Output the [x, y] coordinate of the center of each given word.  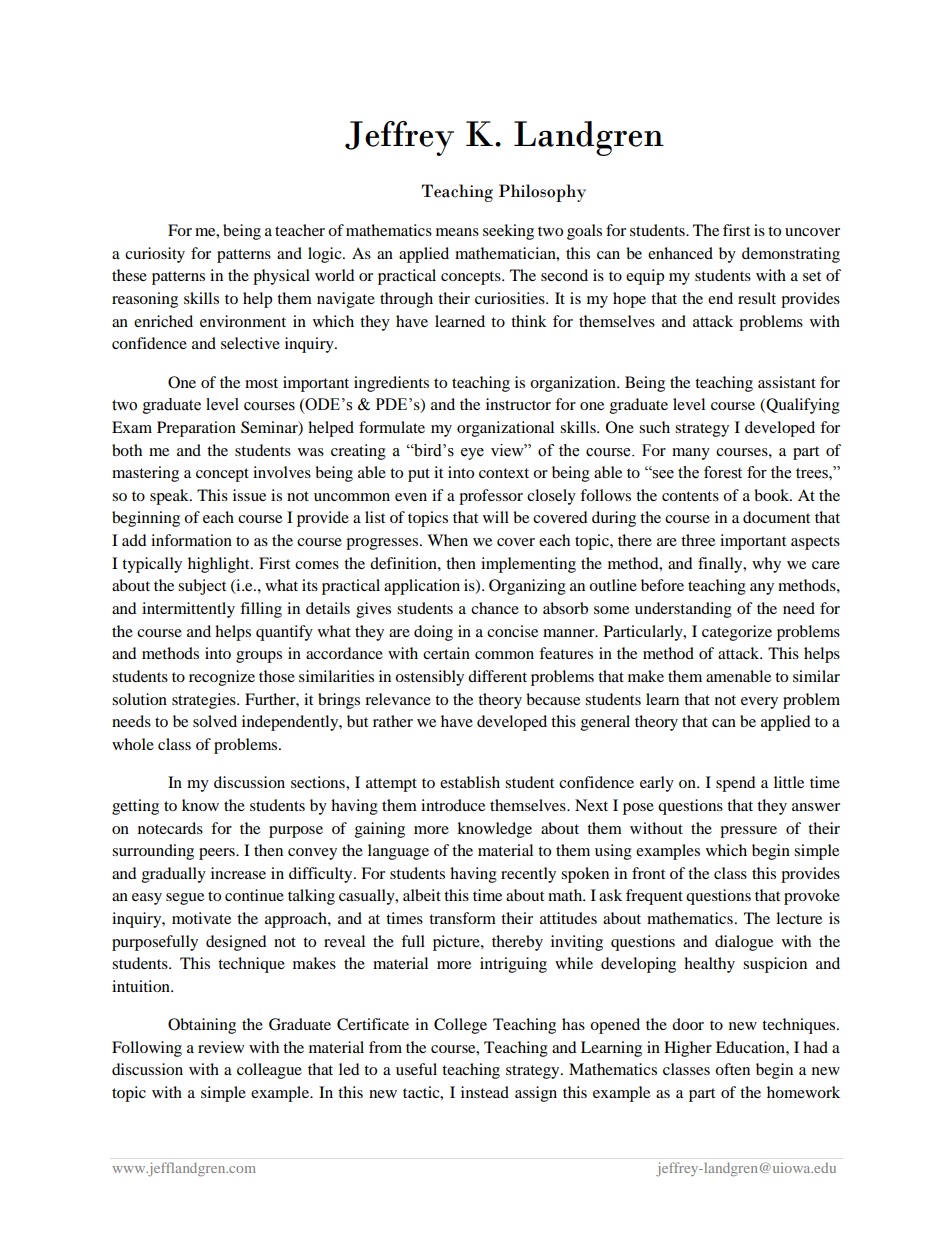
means [457, 232]
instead [485, 1092]
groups [259, 657]
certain [446, 653]
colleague [269, 1071]
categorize [737, 633]
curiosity [155, 255]
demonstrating [791, 255]
